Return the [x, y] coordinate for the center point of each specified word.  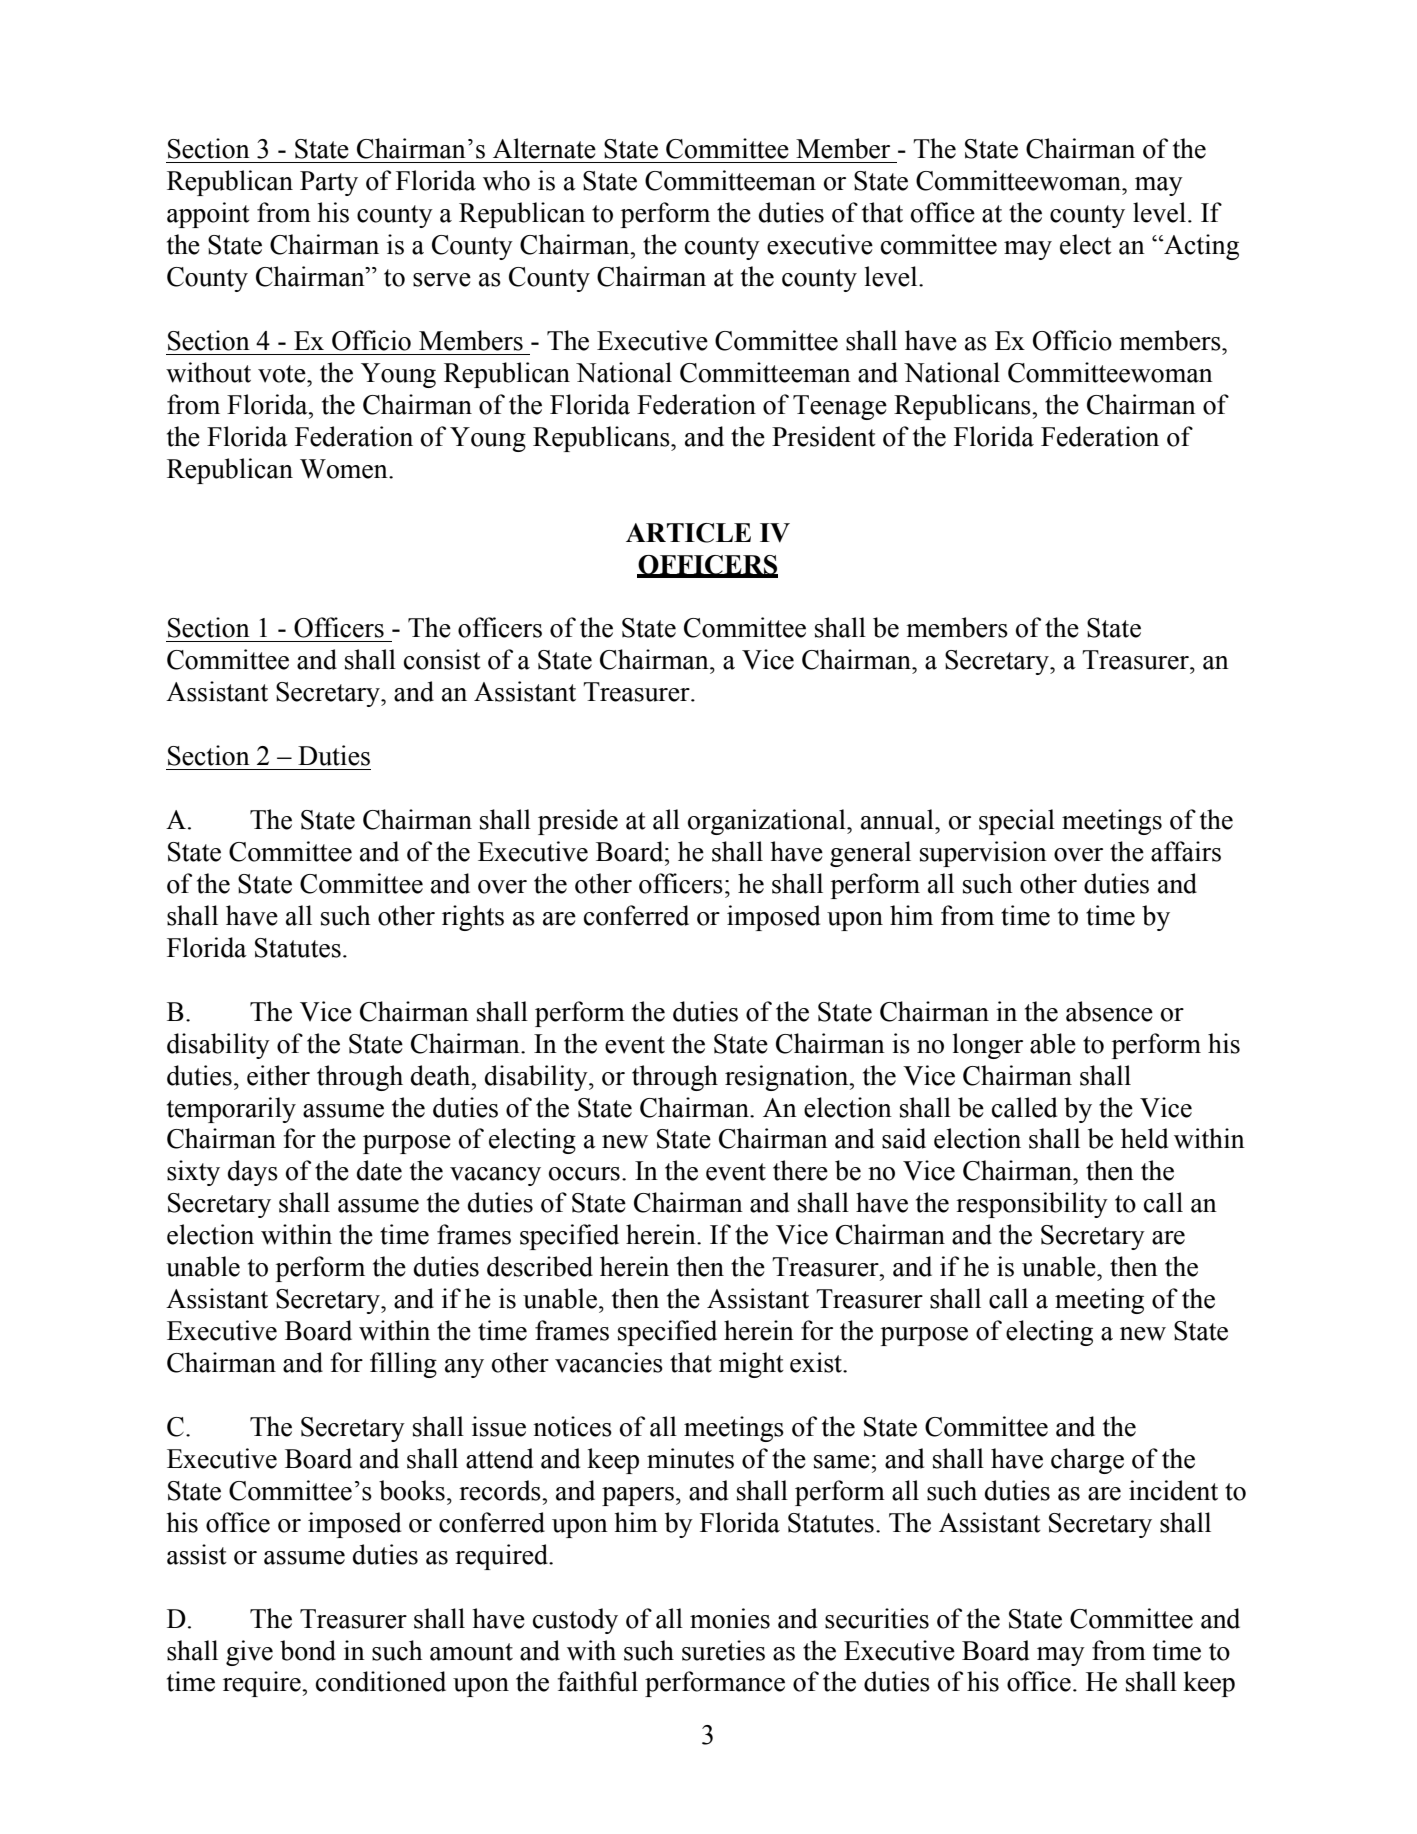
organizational [768, 822]
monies [730, 1618]
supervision [983, 854]
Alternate [544, 148]
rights [473, 918]
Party [329, 183]
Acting [1200, 247]
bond [308, 1650]
